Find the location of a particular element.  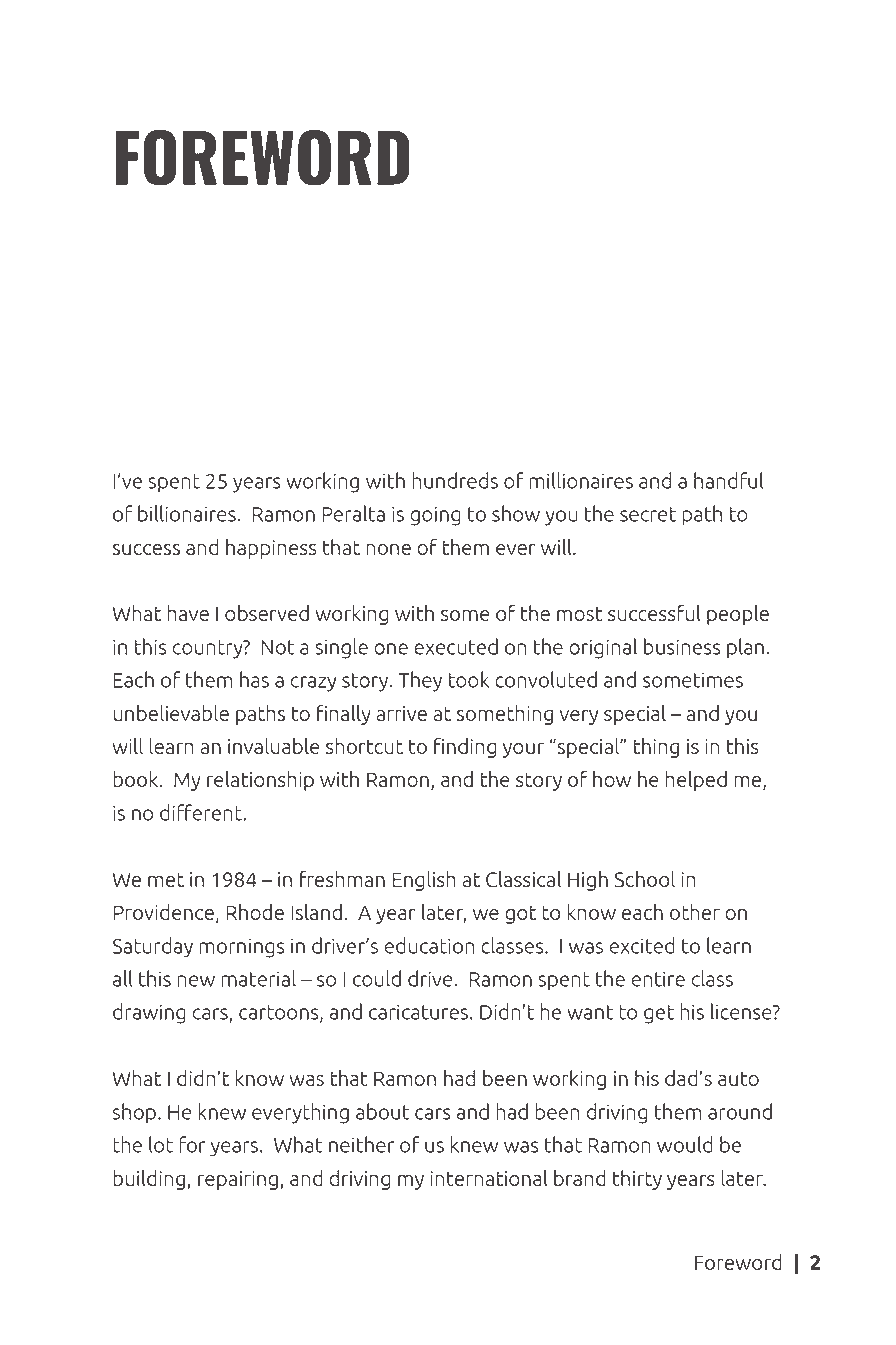

School is located at coordinates (645, 879).
